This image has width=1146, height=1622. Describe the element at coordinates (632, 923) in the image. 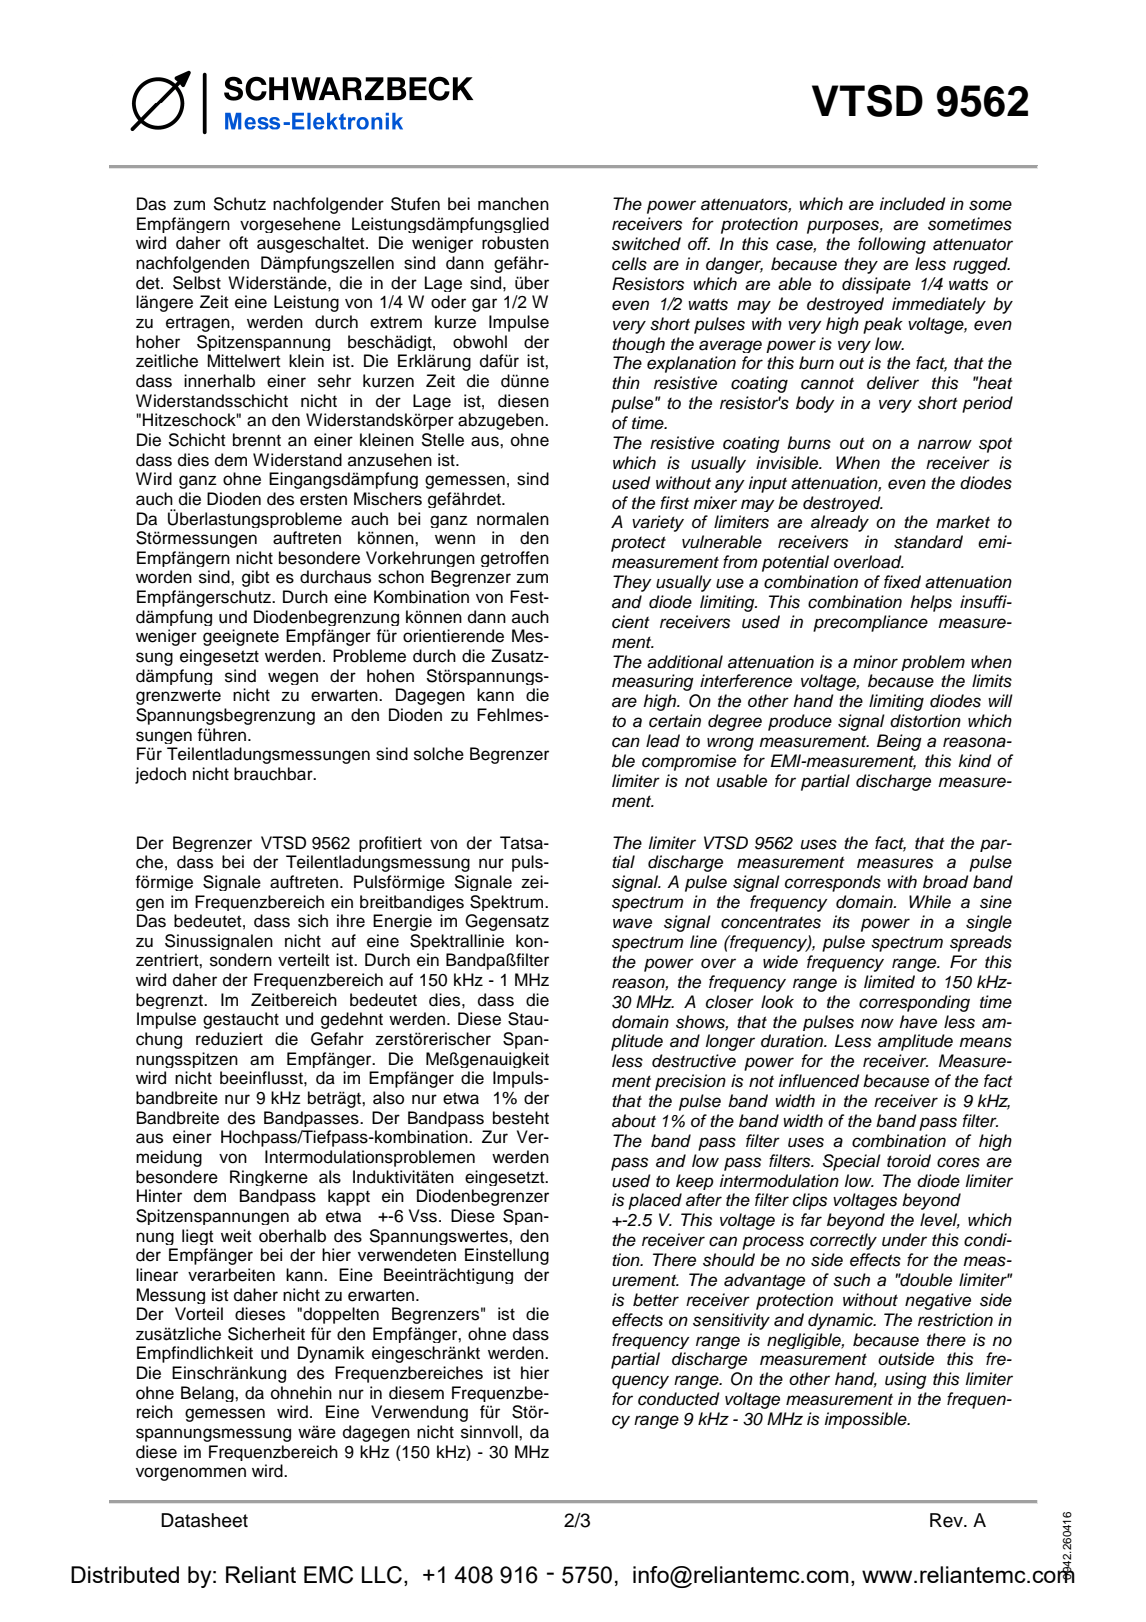

I see `wave` at that location.
